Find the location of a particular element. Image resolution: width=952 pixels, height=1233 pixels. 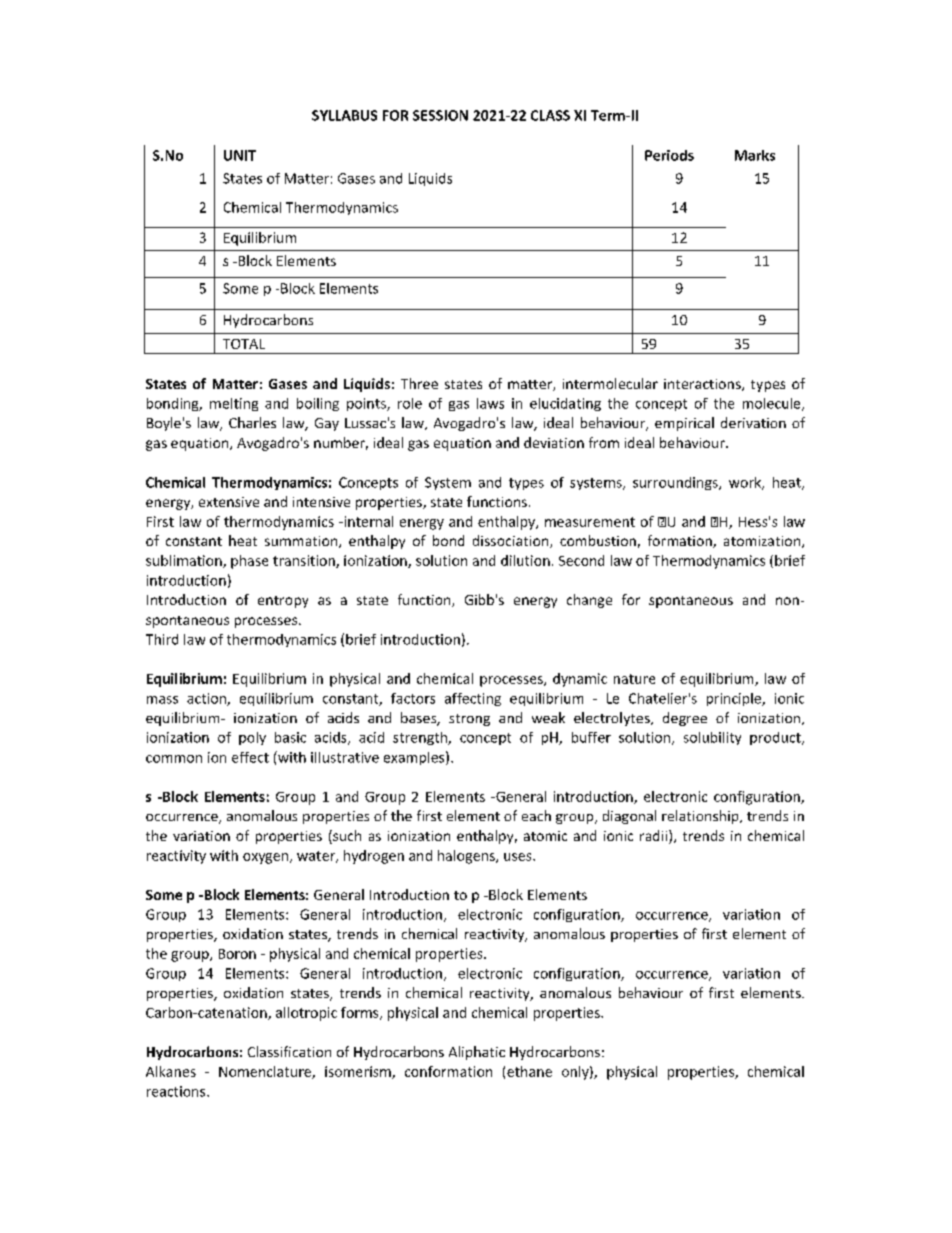

UNIT is located at coordinates (240, 155).
